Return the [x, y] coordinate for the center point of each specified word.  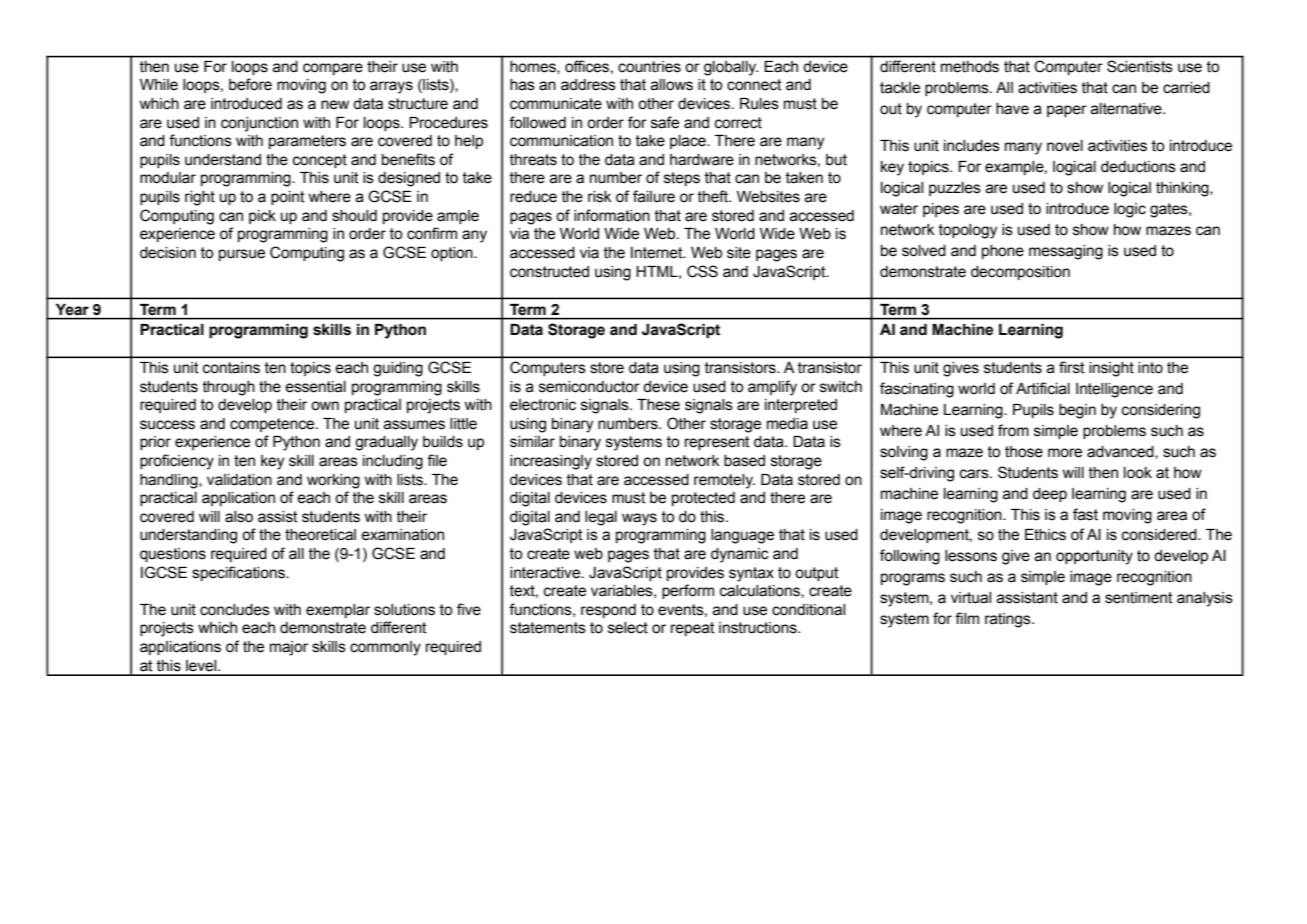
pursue [242, 255]
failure [654, 196]
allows [672, 85]
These [658, 405]
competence [273, 425]
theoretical [320, 535]
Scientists [1139, 66]
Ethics [1045, 535]
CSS [702, 271]
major [289, 648]
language [742, 536]
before [250, 84]
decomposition [1020, 273]
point [288, 198]
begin [1077, 411]
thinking [1183, 189]
